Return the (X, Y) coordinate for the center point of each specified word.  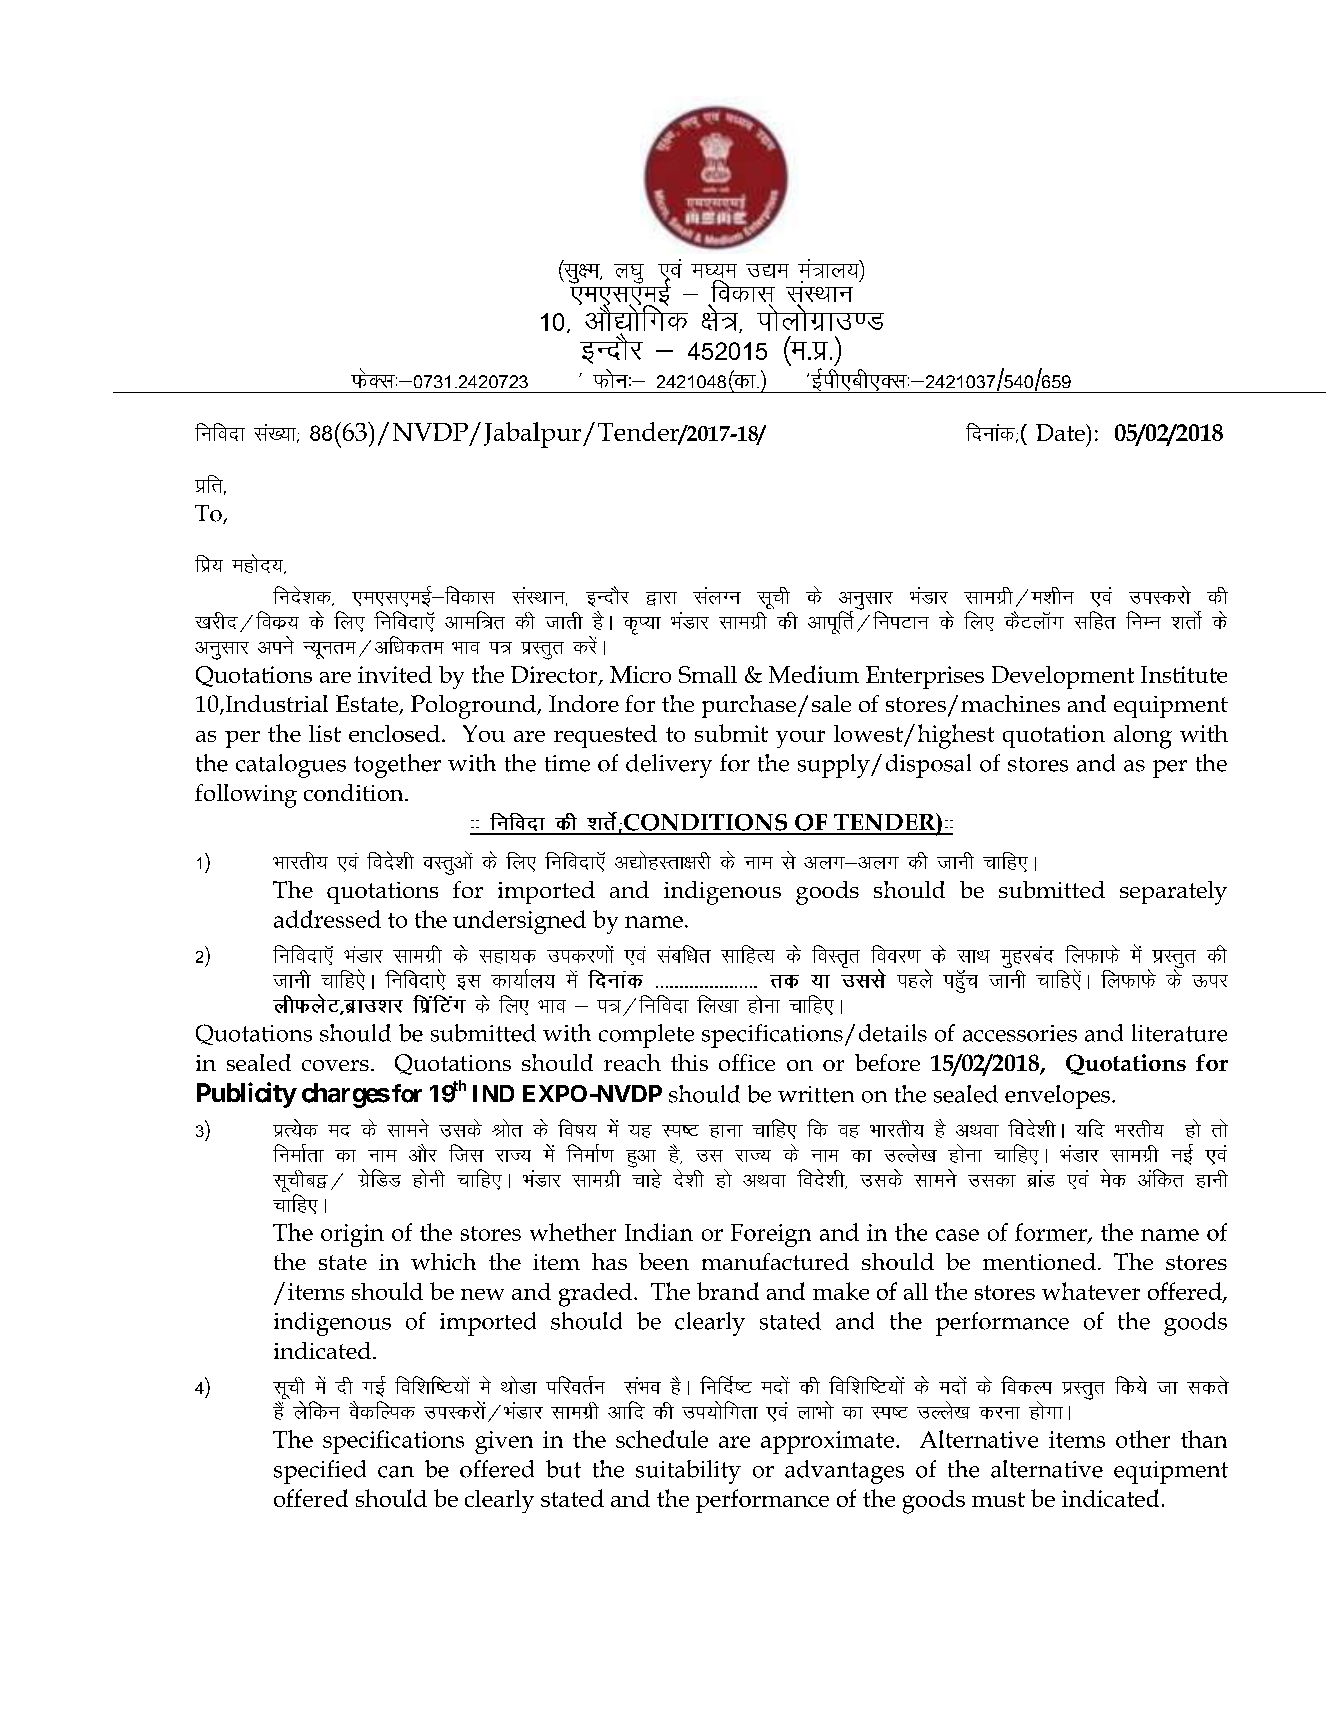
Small (708, 674)
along (1143, 737)
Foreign (771, 1235)
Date (1061, 432)
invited (395, 674)
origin (352, 1235)
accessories (1020, 1033)
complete (646, 1036)
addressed (327, 919)
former (1052, 1233)
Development (1063, 677)
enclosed (394, 733)
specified (320, 1472)
